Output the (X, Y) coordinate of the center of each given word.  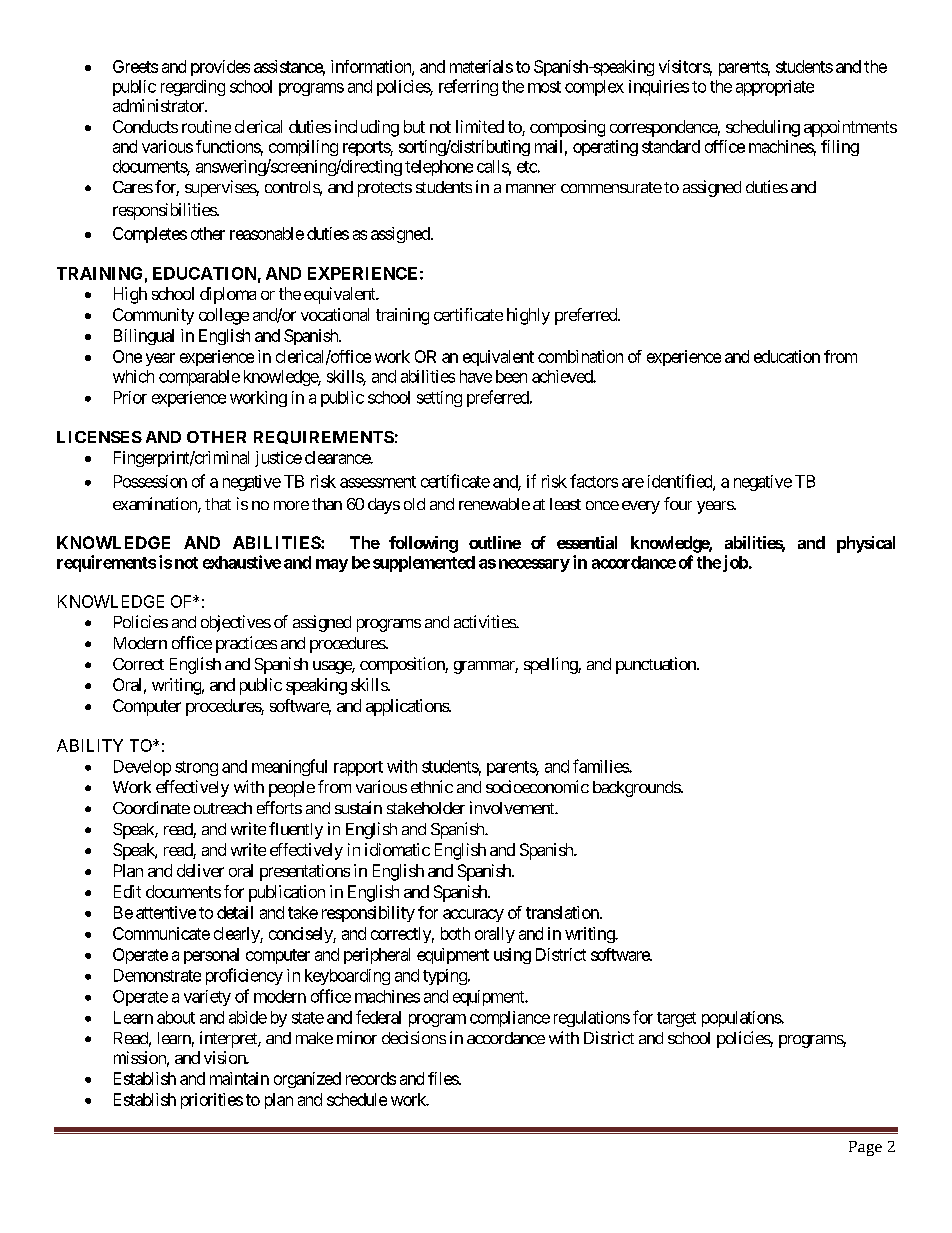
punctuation (657, 665)
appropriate (775, 88)
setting (439, 399)
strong (196, 768)
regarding (193, 88)
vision (225, 1057)
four (678, 503)
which (133, 376)
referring (468, 87)
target (676, 1019)
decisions (414, 1037)
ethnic (432, 786)
